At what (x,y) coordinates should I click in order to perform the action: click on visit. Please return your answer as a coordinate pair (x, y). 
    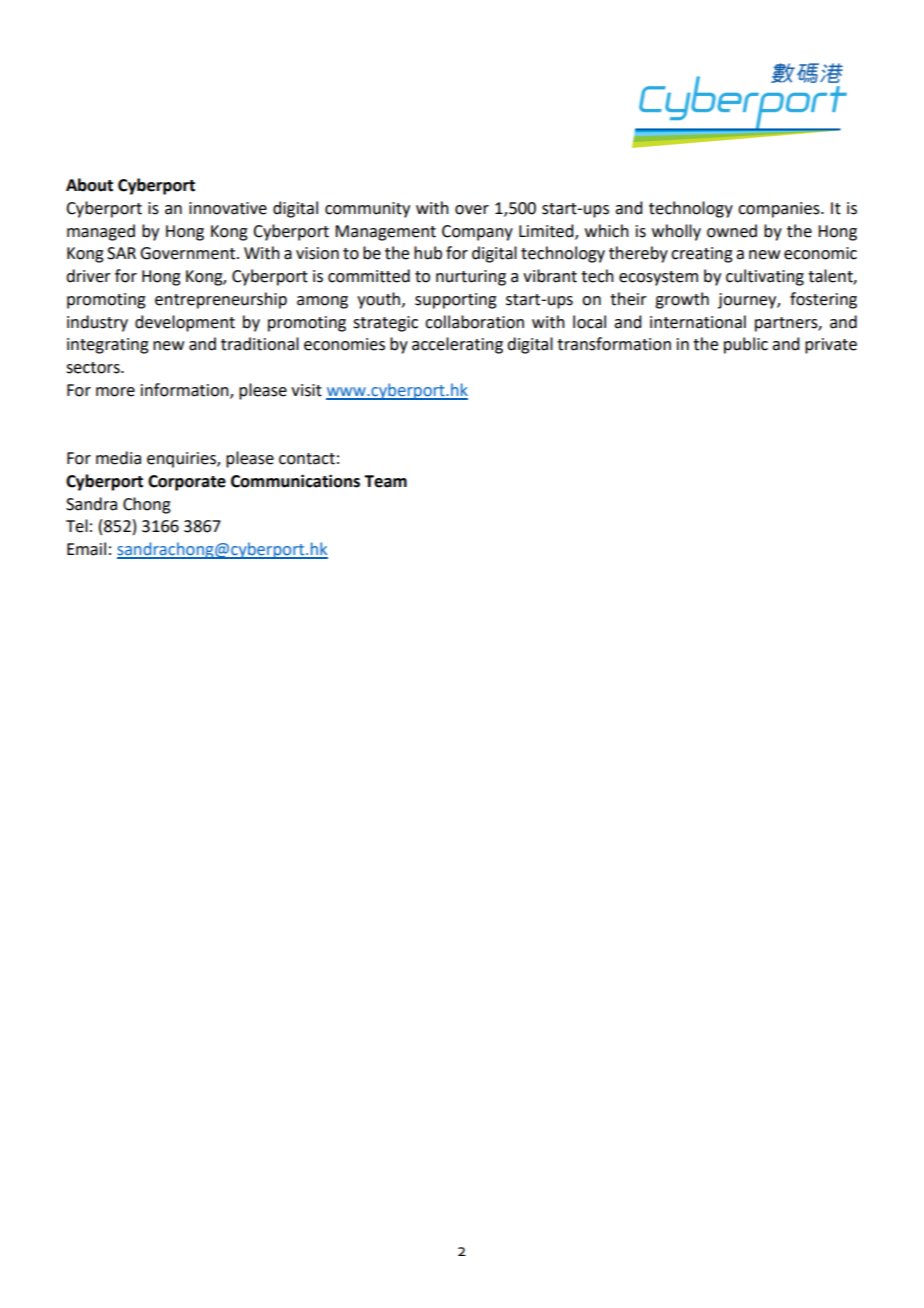
    Looking at the image, I should click on (306, 390).
